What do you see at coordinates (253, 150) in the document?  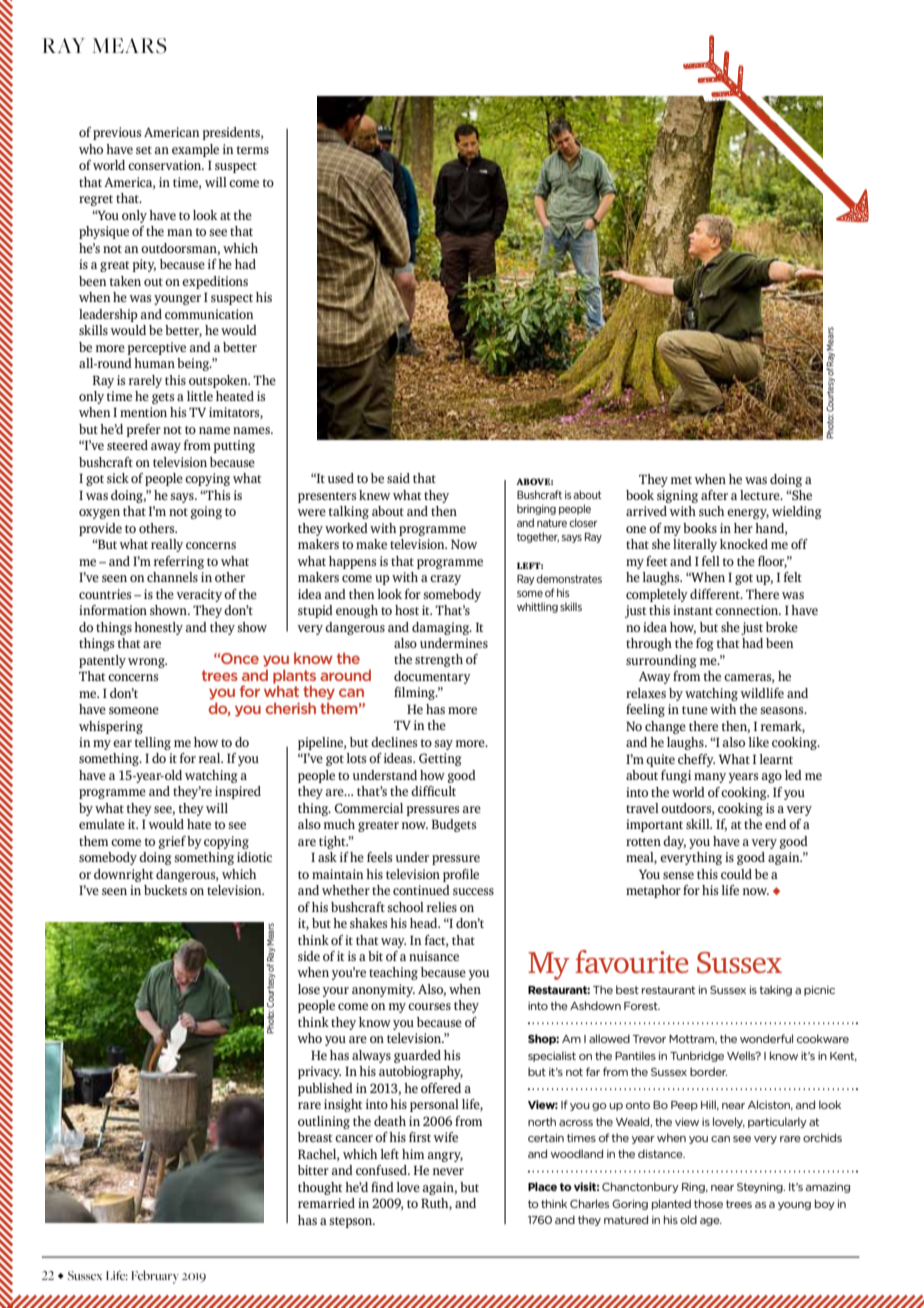 I see `terms` at bounding box center [253, 150].
